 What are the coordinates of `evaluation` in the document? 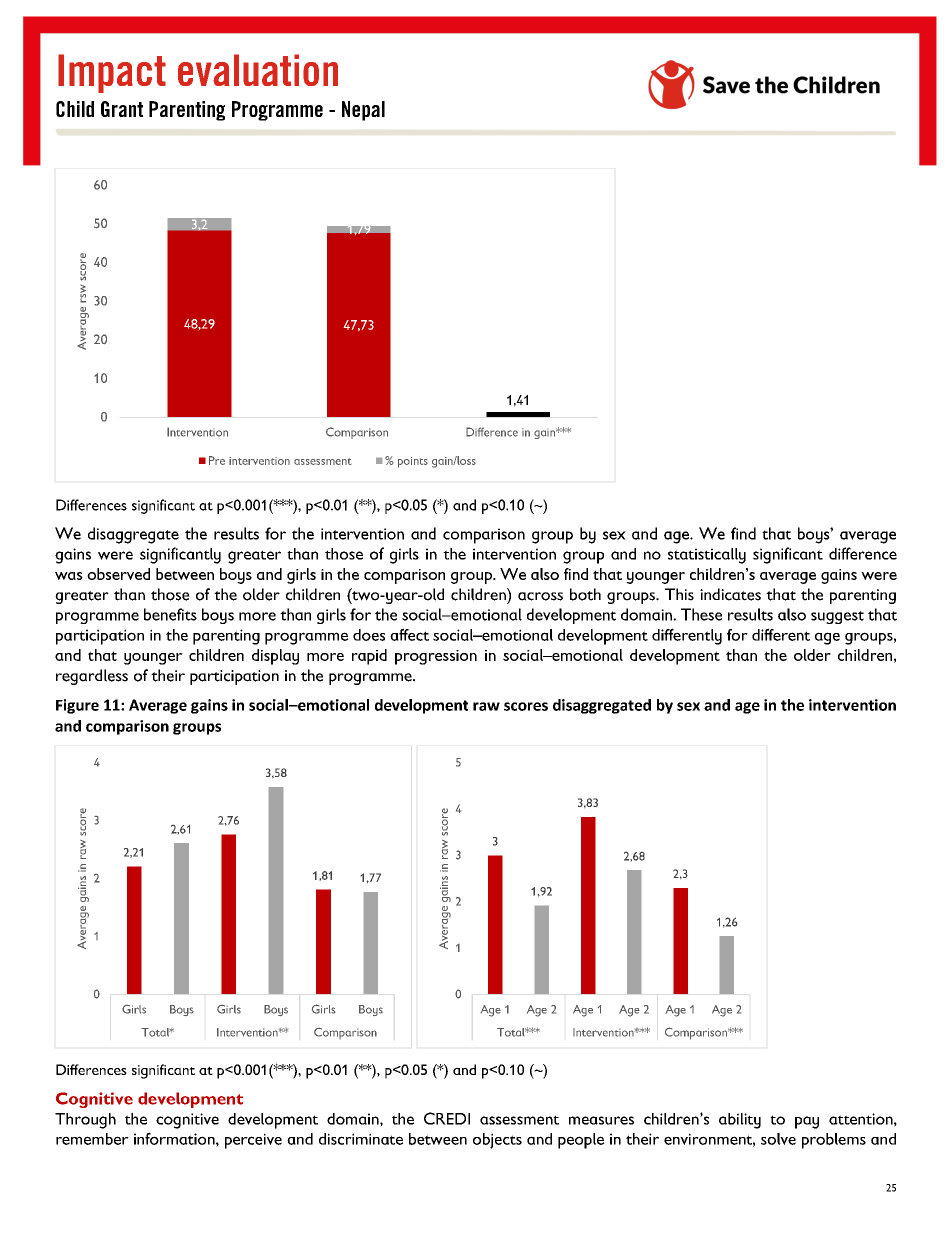 It's located at (258, 70).
